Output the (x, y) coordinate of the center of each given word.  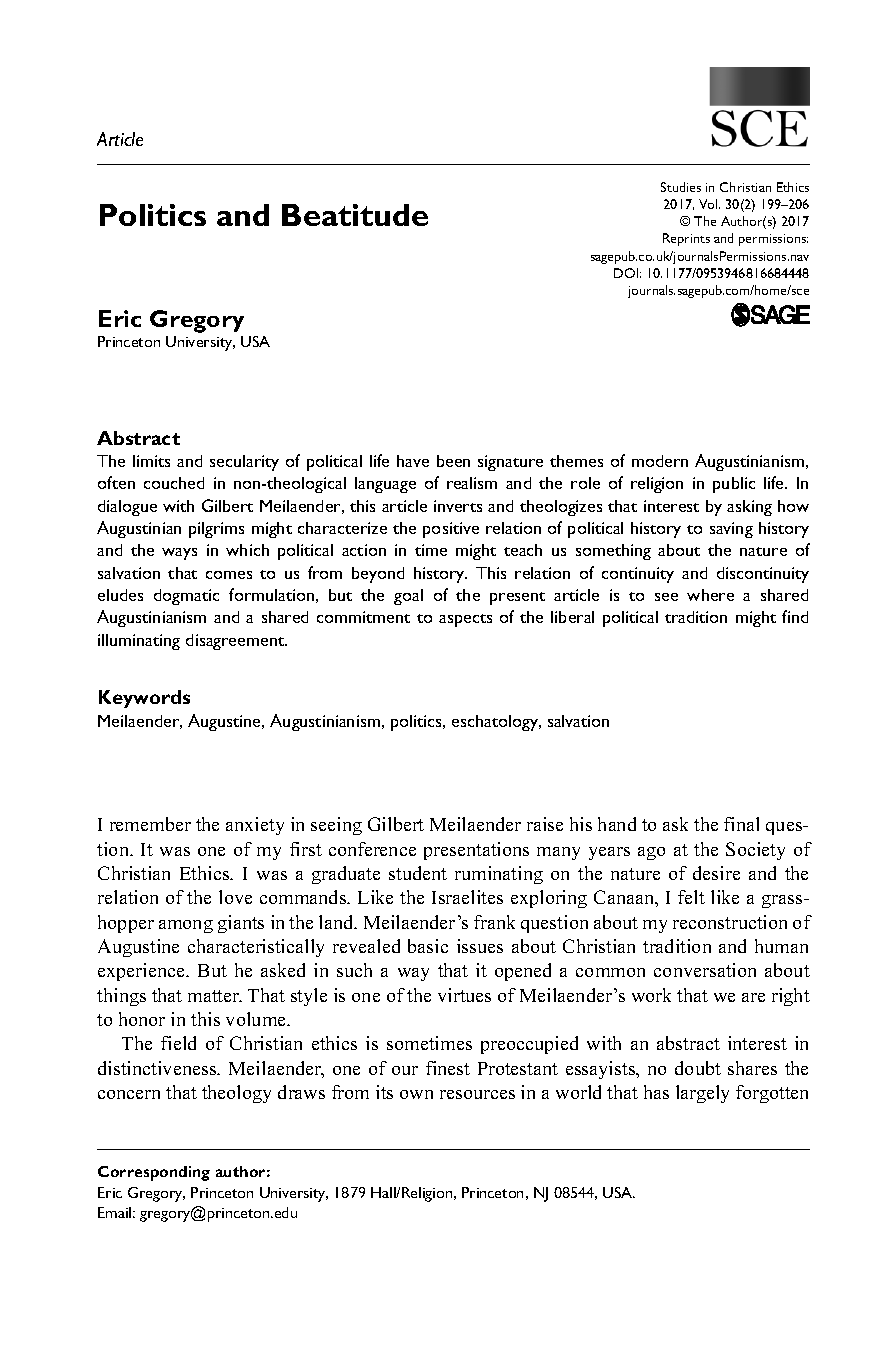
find (795, 616)
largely (702, 1094)
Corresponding (154, 1173)
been (453, 461)
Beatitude (355, 215)
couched (174, 483)
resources (477, 1094)
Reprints (686, 239)
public (734, 485)
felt (691, 897)
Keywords (144, 699)
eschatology (496, 723)
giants (241, 924)
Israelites (467, 897)
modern (660, 461)
